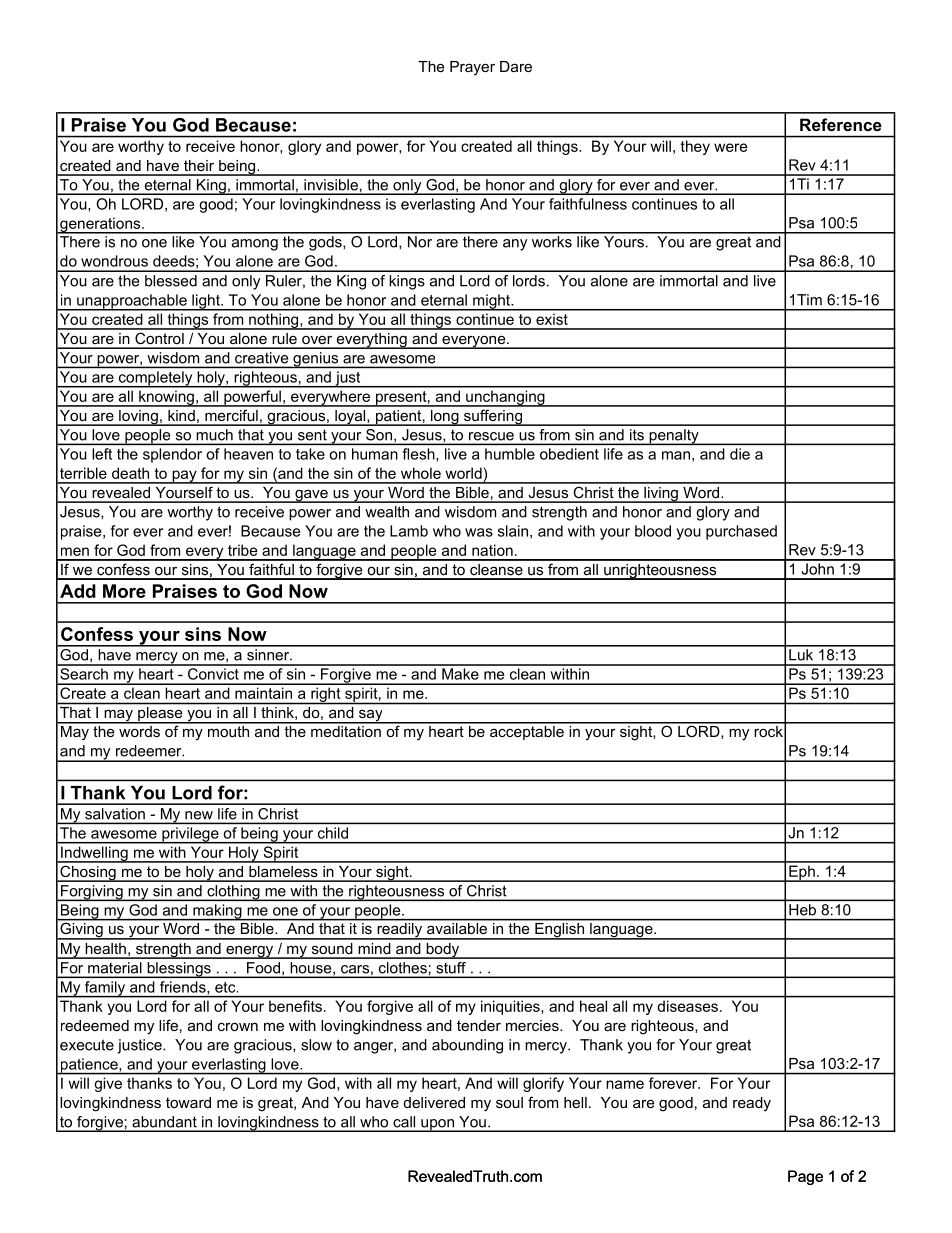 Image resolution: width=952 pixels, height=1233 pixels. What do you see at coordinates (155, 379) in the screenshot?
I see `completely` at bounding box center [155, 379].
